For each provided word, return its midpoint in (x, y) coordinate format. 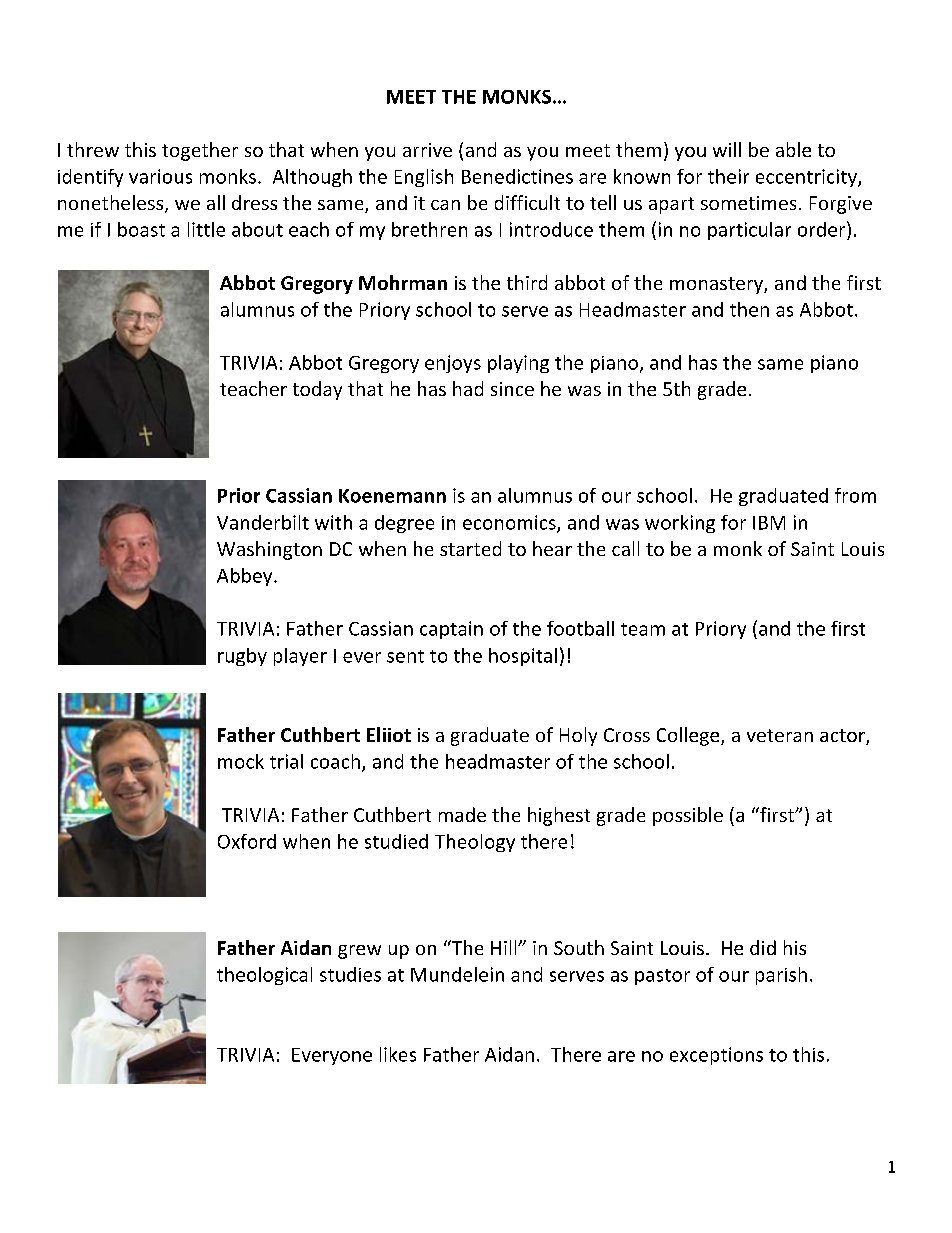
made (462, 814)
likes (398, 1054)
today (317, 390)
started (470, 548)
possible (688, 816)
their (728, 176)
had (468, 388)
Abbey (246, 577)
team (643, 629)
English (424, 178)
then (749, 309)
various (160, 176)
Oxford (247, 841)
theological (264, 976)
